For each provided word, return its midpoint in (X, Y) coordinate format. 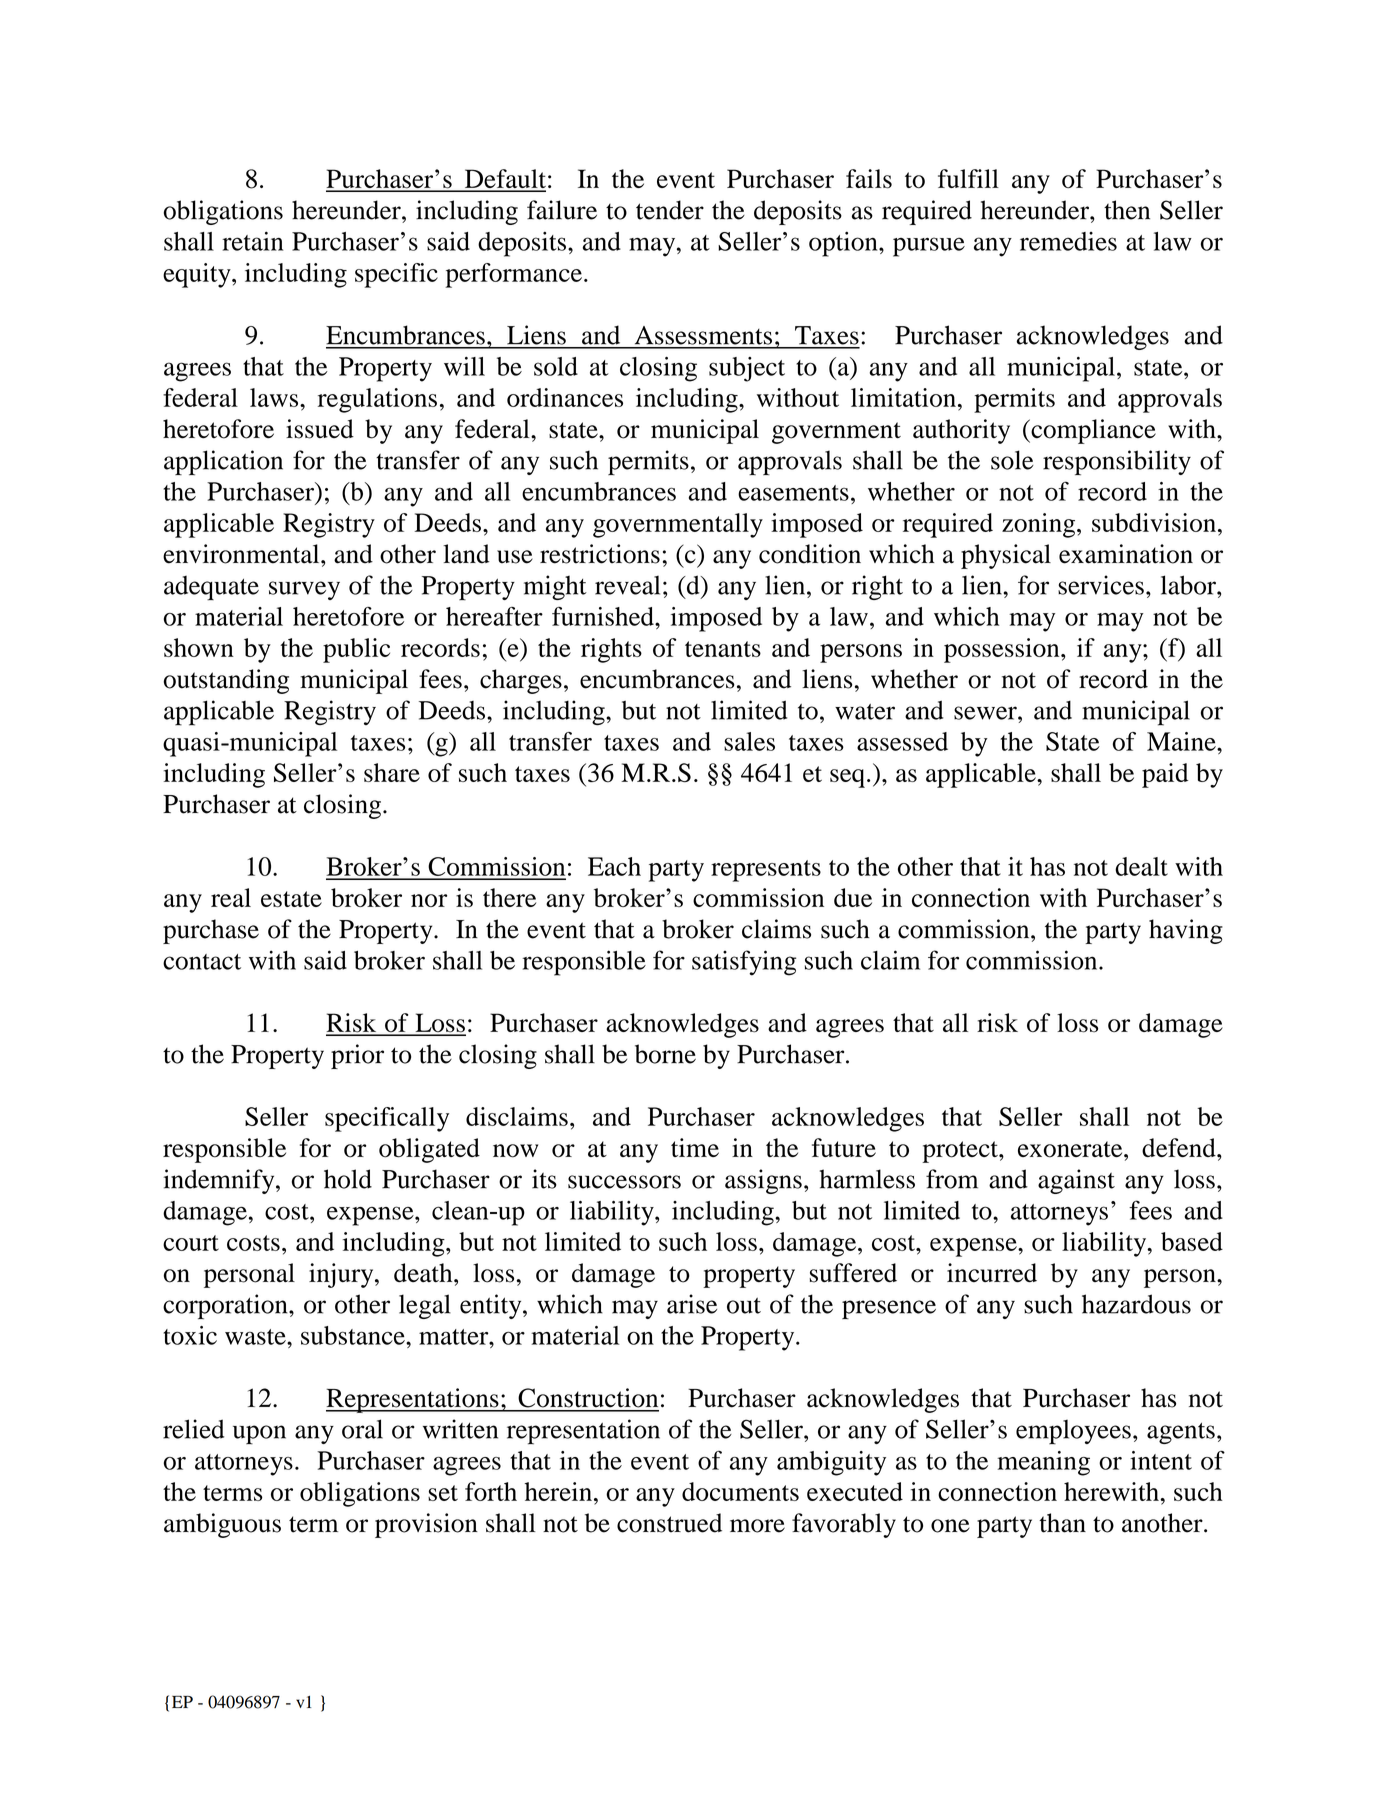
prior (357, 1056)
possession (1003, 650)
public (356, 650)
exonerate (1071, 1149)
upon (259, 1435)
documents (740, 1491)
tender (670, 210)
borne (665, 1054)
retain (252, 241)
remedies (1068, 241)
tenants (723, 649)
